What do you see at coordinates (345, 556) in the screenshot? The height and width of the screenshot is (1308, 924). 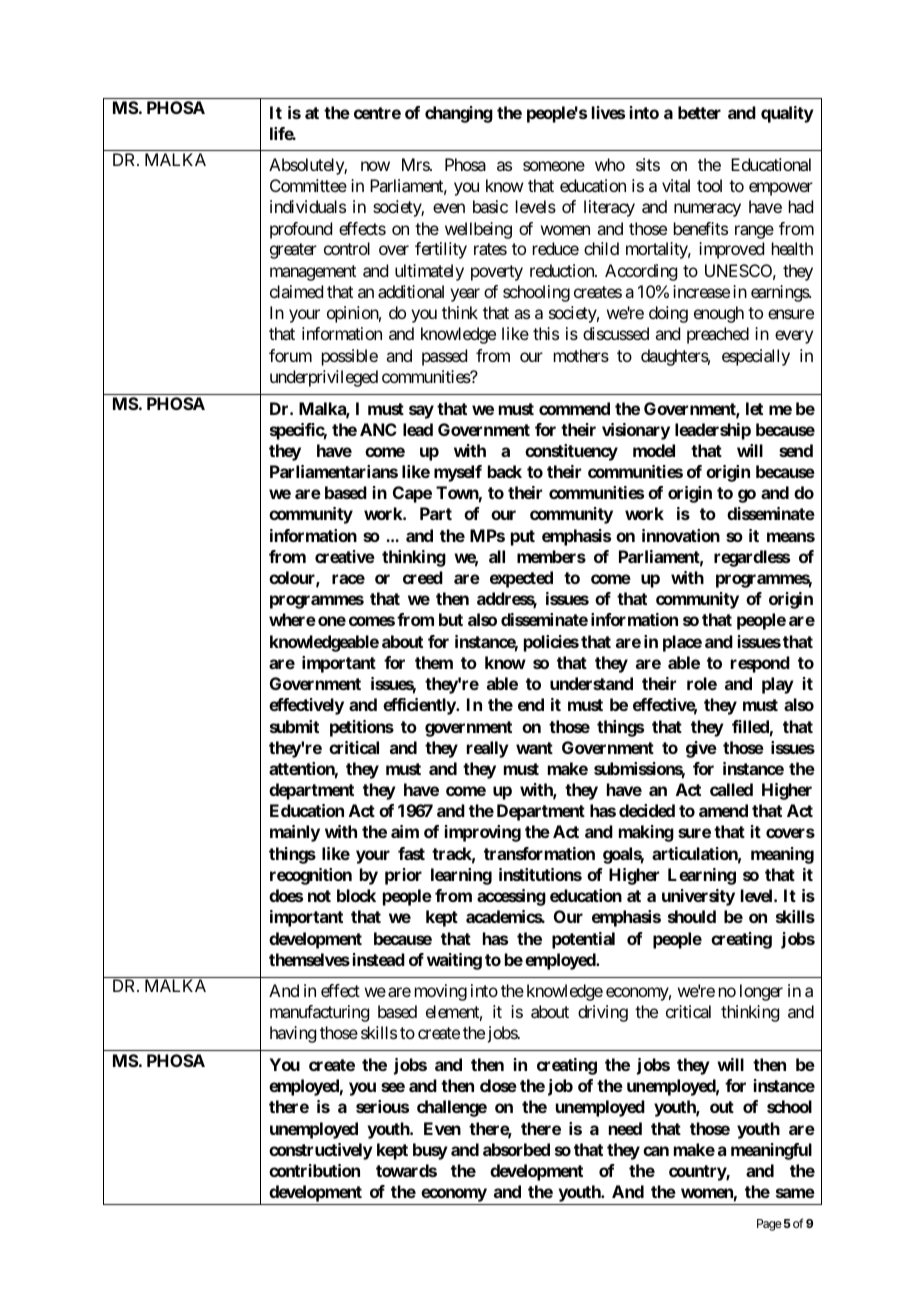 I see `creative` at bounding box center [345, 556].
